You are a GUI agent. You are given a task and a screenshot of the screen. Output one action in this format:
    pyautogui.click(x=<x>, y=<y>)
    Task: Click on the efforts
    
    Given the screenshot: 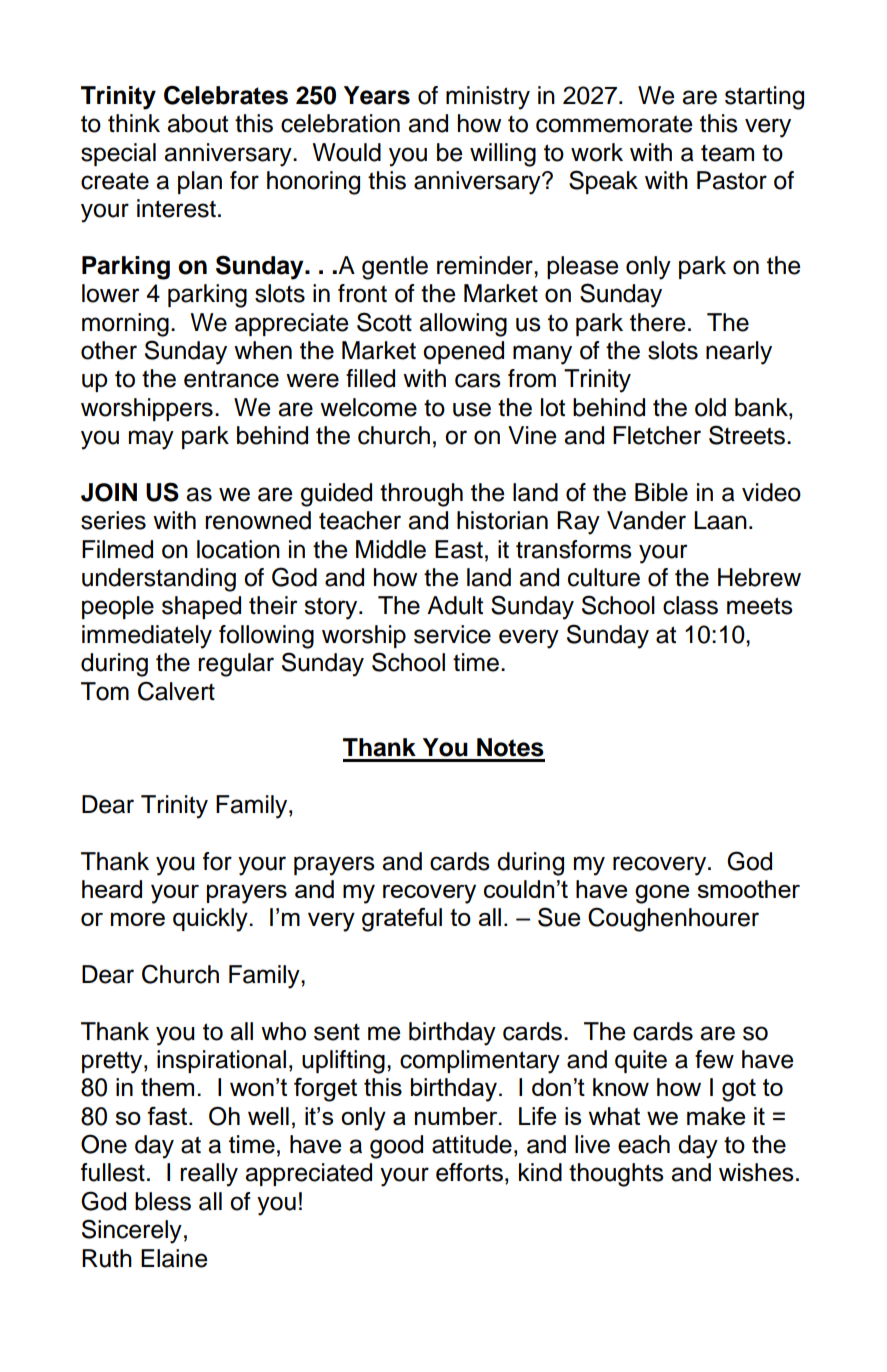 What is the action you would take?
    pyautogui.click(x=469, y=1172)
